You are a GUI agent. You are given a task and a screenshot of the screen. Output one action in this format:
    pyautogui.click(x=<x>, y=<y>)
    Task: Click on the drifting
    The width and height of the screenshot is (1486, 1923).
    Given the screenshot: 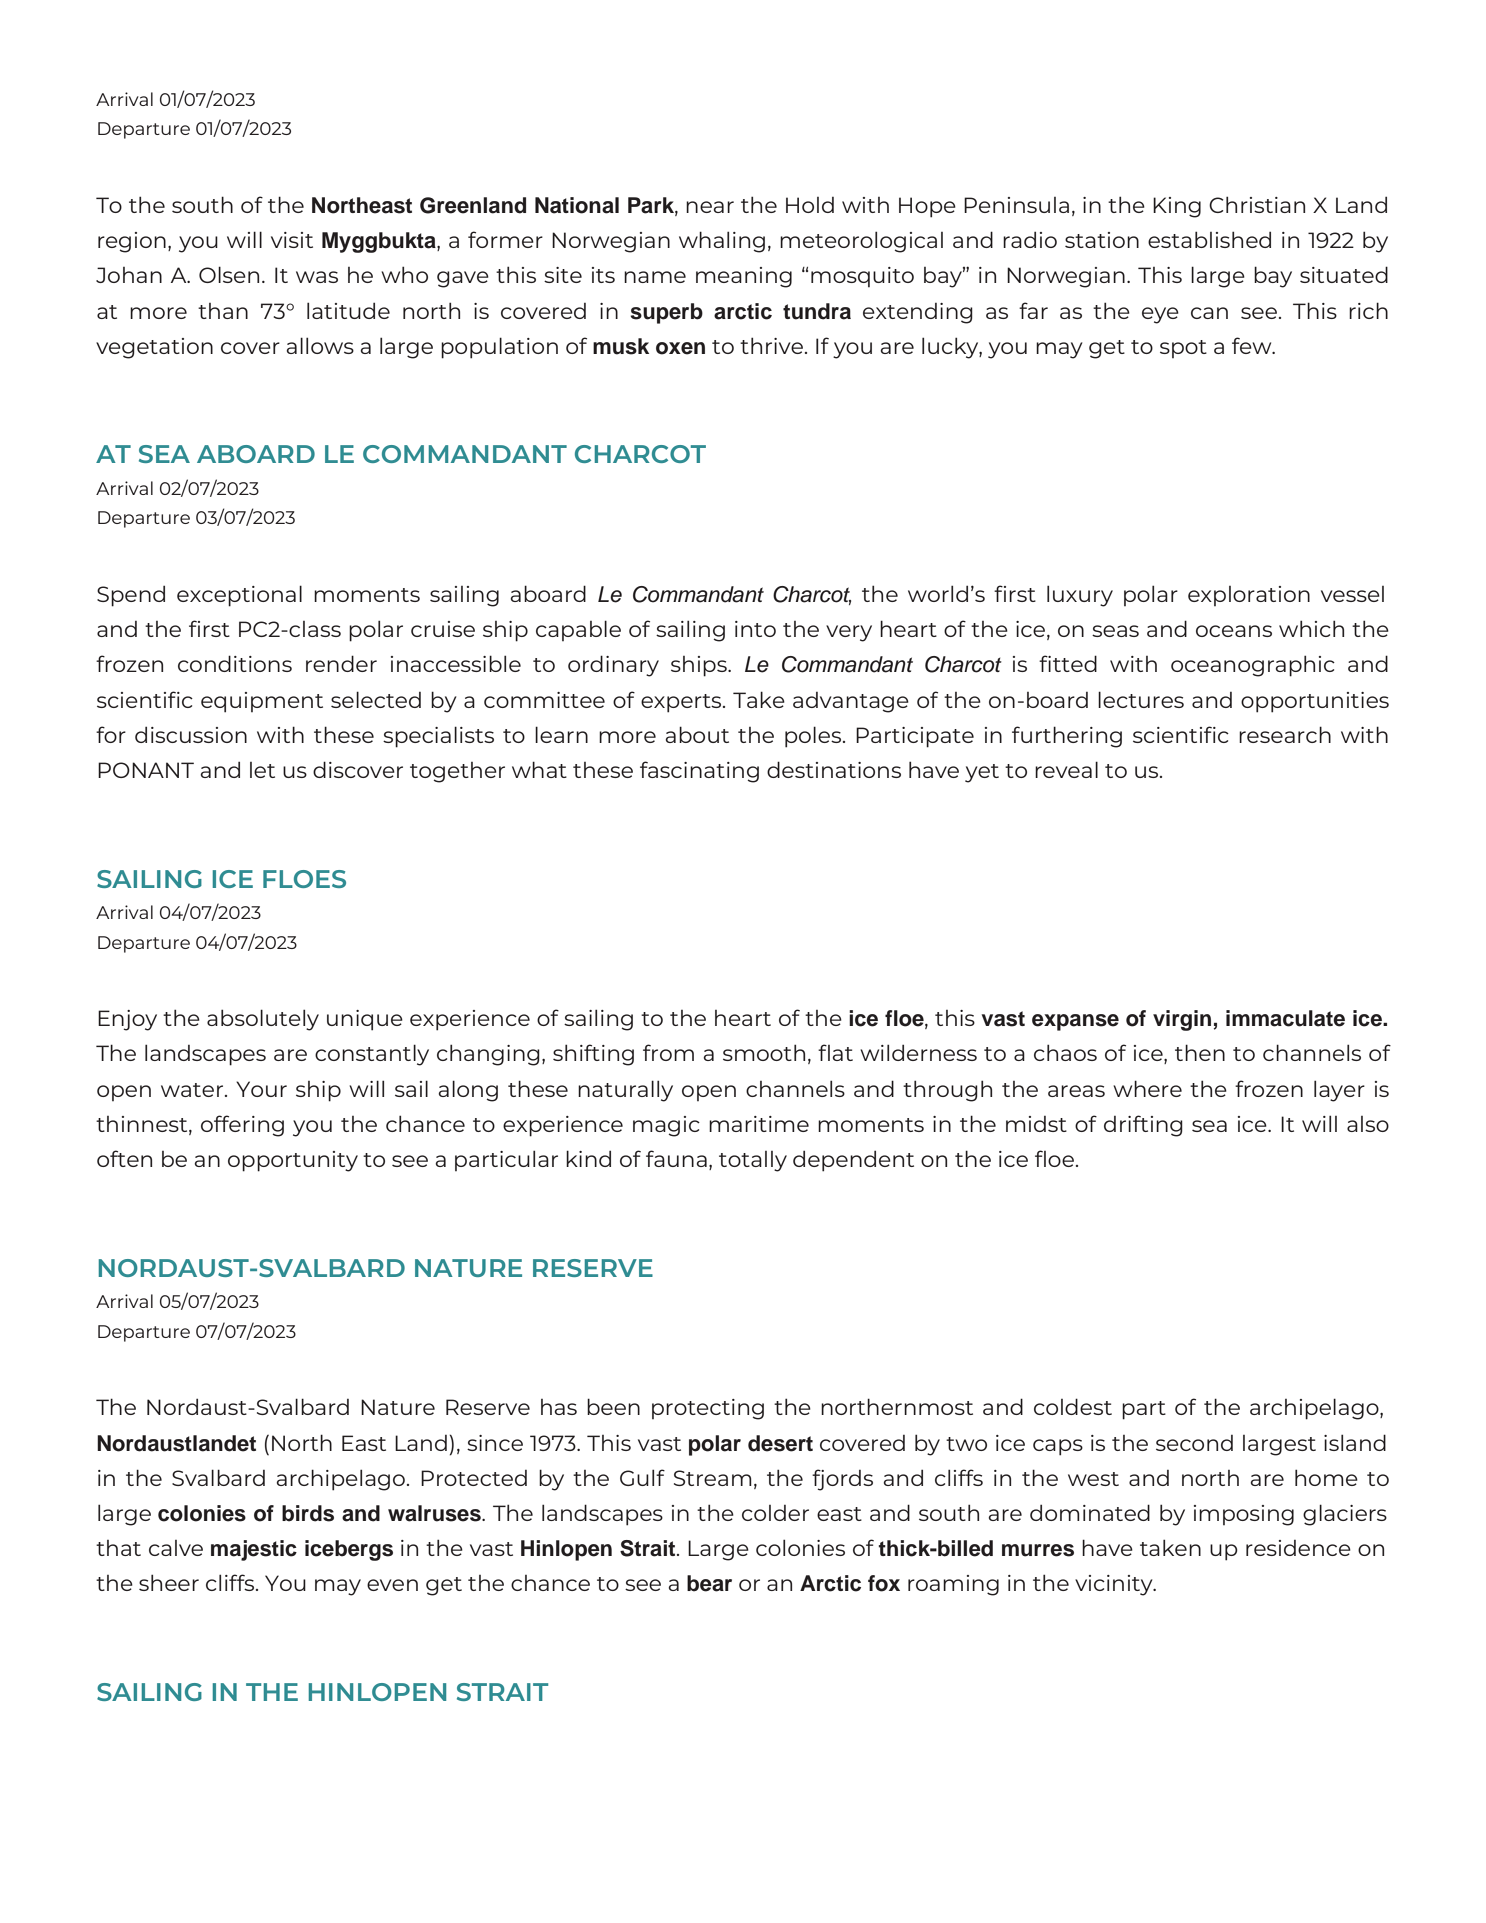 What is the action you would take?
    pyautogui.click(x=1143, y=1126)
